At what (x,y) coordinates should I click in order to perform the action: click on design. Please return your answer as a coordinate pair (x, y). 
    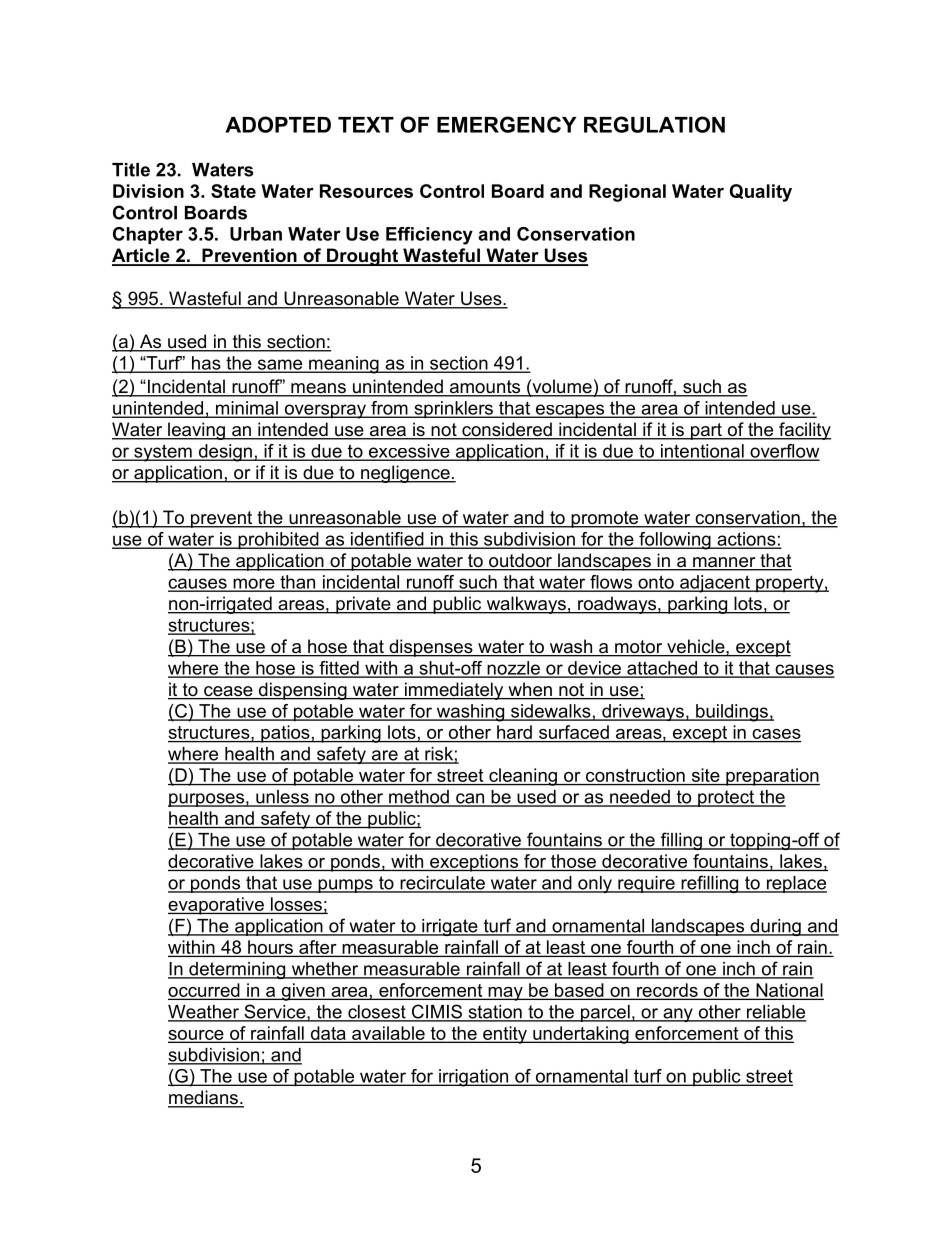
    Looking at the image, I should click on (225, 453).
